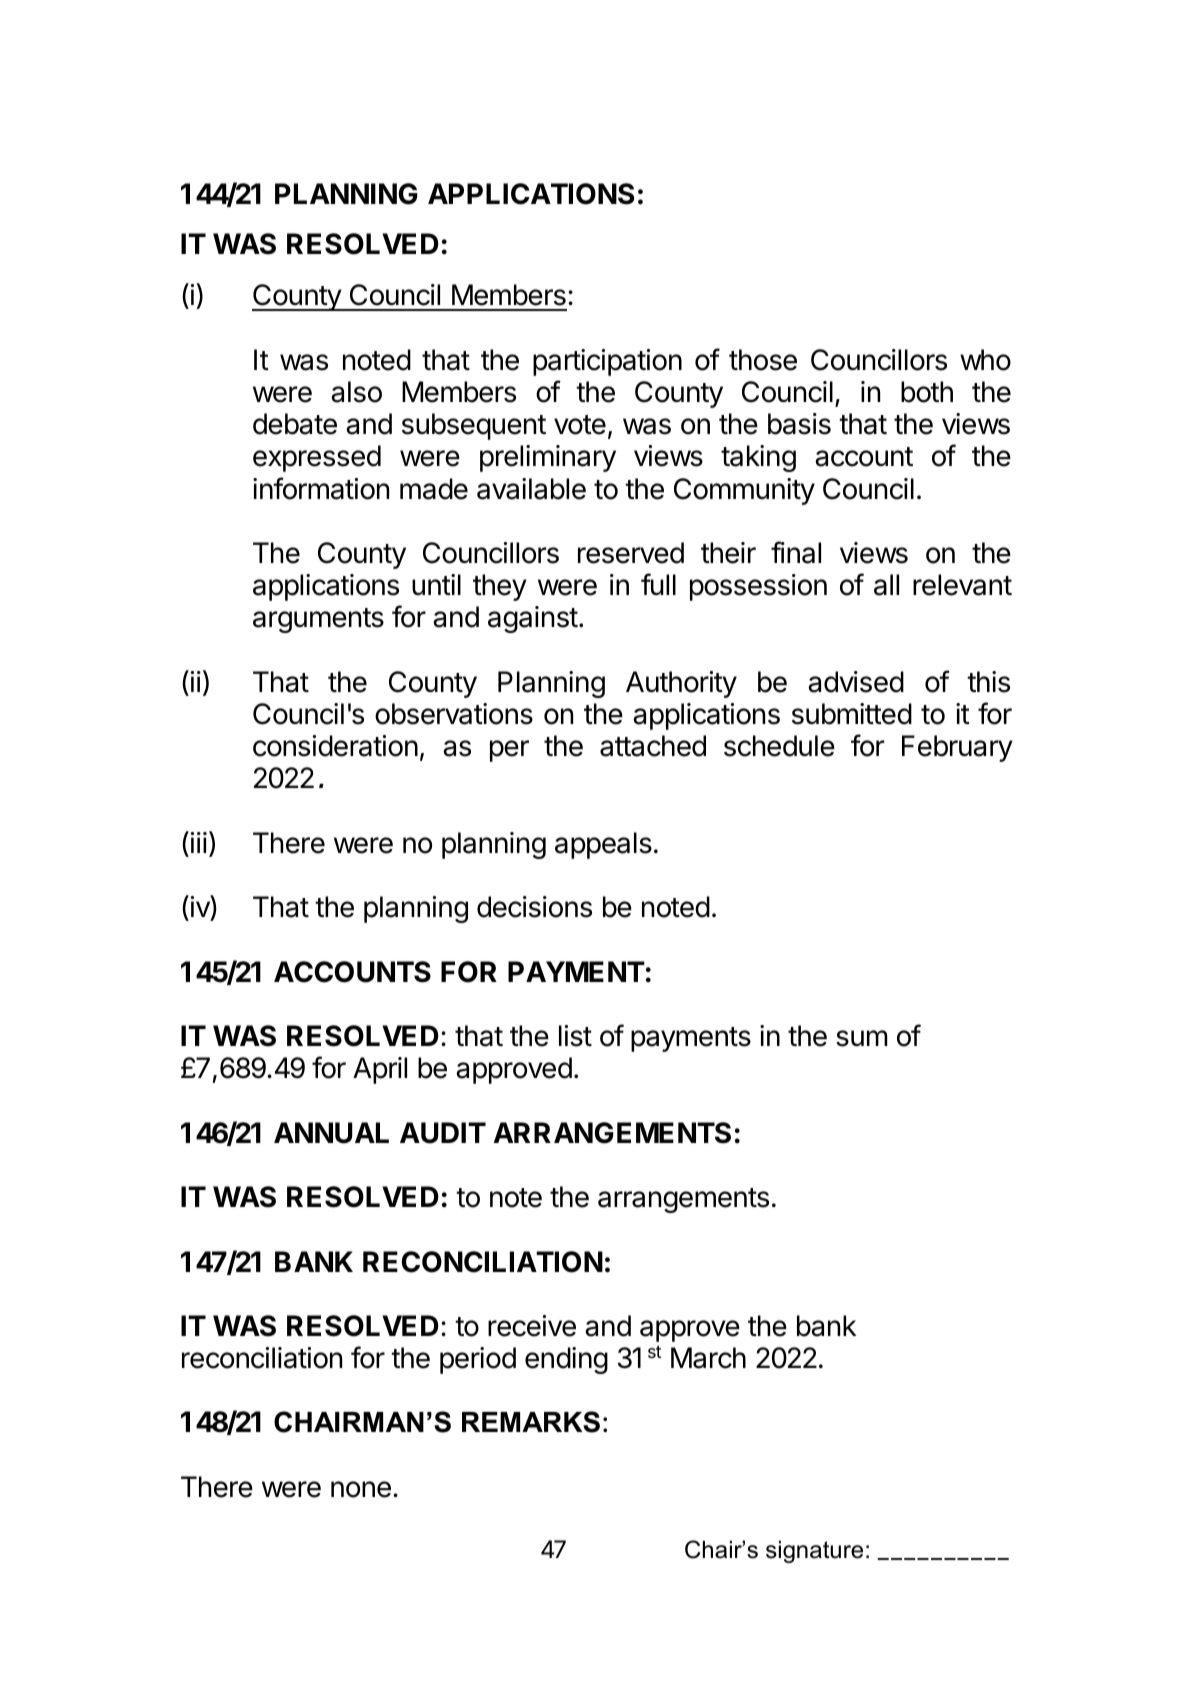 This screenshot has width=1191, height=1684. Describe the element at coordinates (531, 1422) in the screenshot. I see `REMARKS` at that location.
